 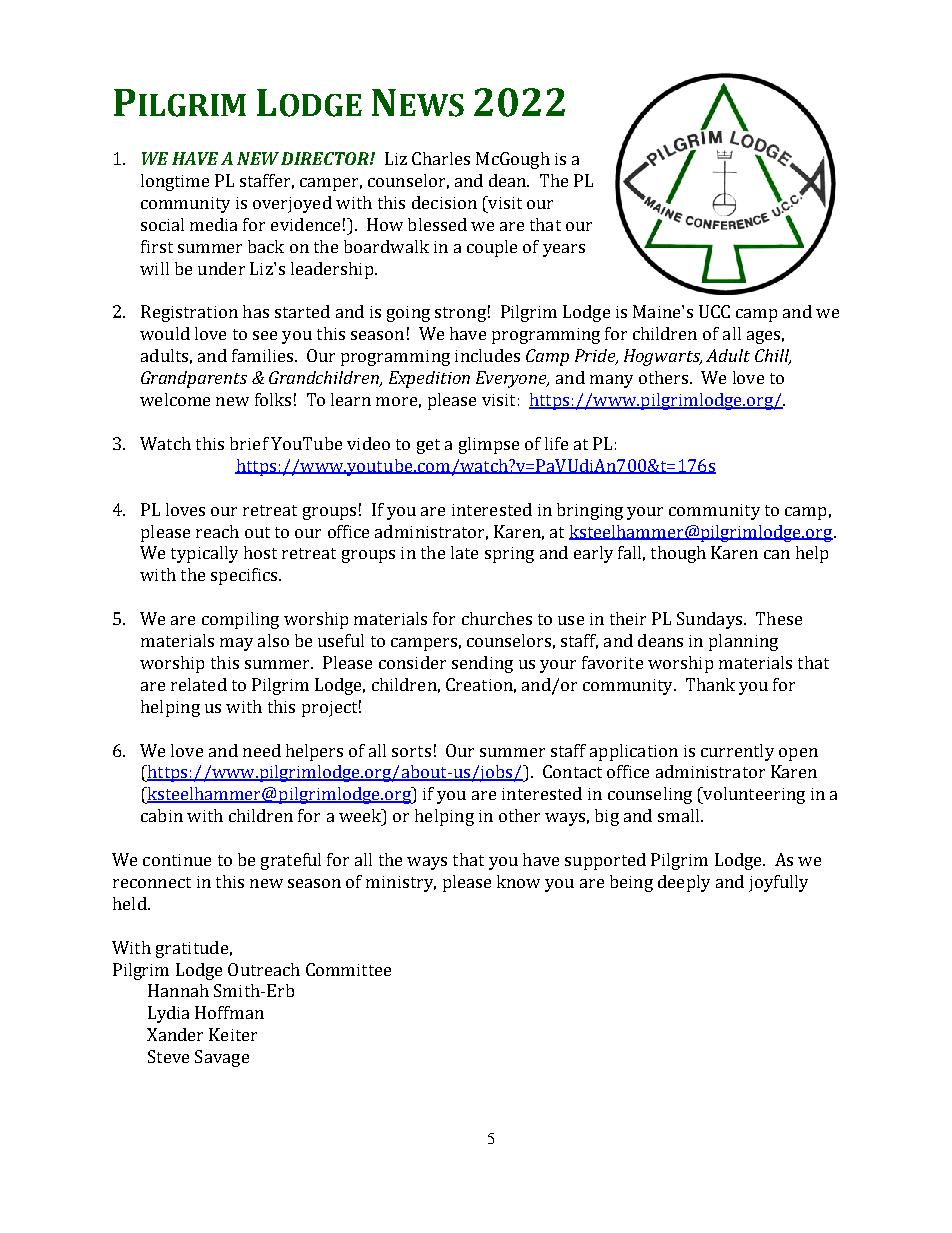 What do you see at coordinates (497, 618) in the page?
I see `churches` at bounding box center [497, 618].
